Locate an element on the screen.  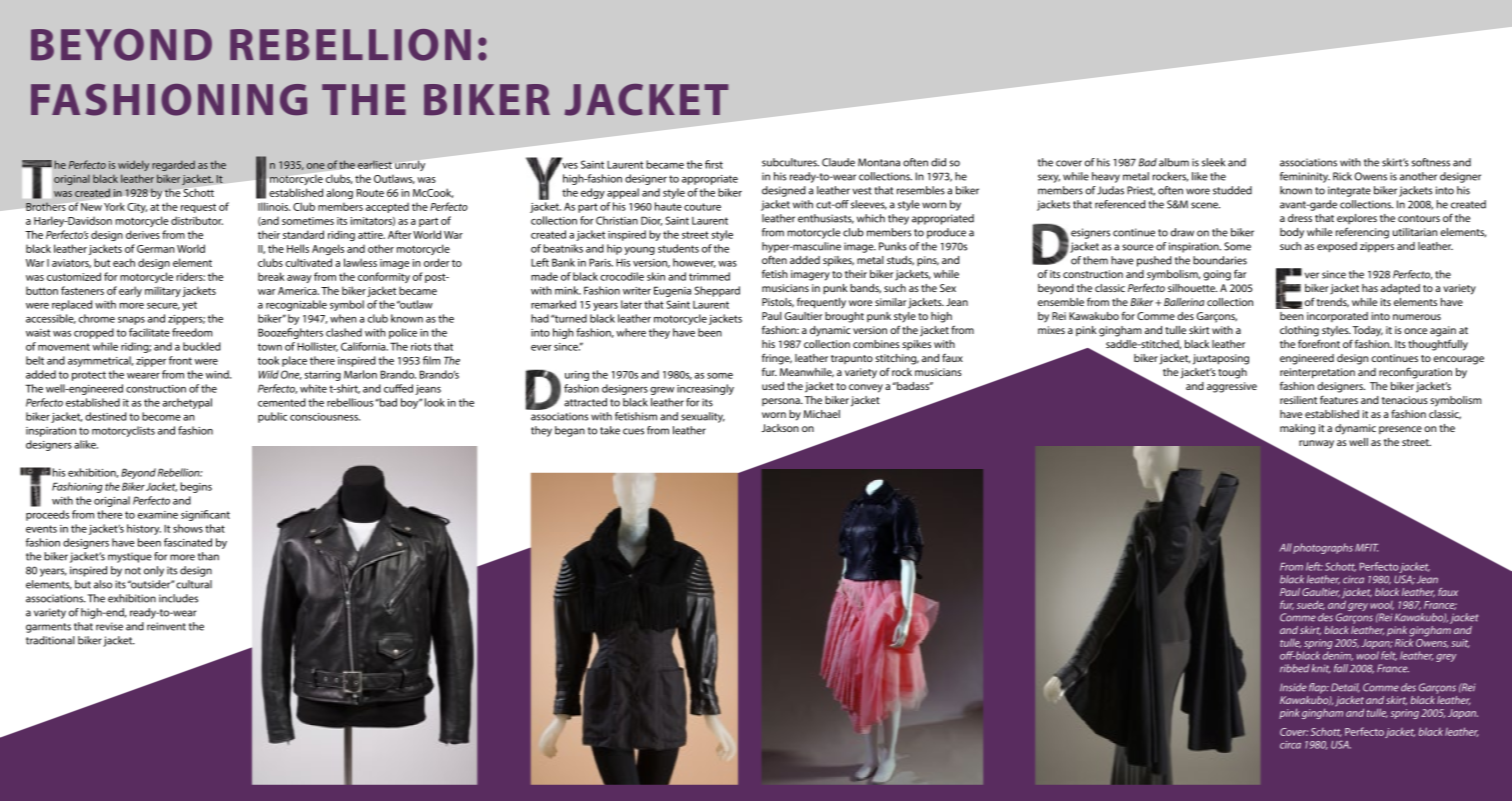
femininity is located at coordinates (1305, 177).
